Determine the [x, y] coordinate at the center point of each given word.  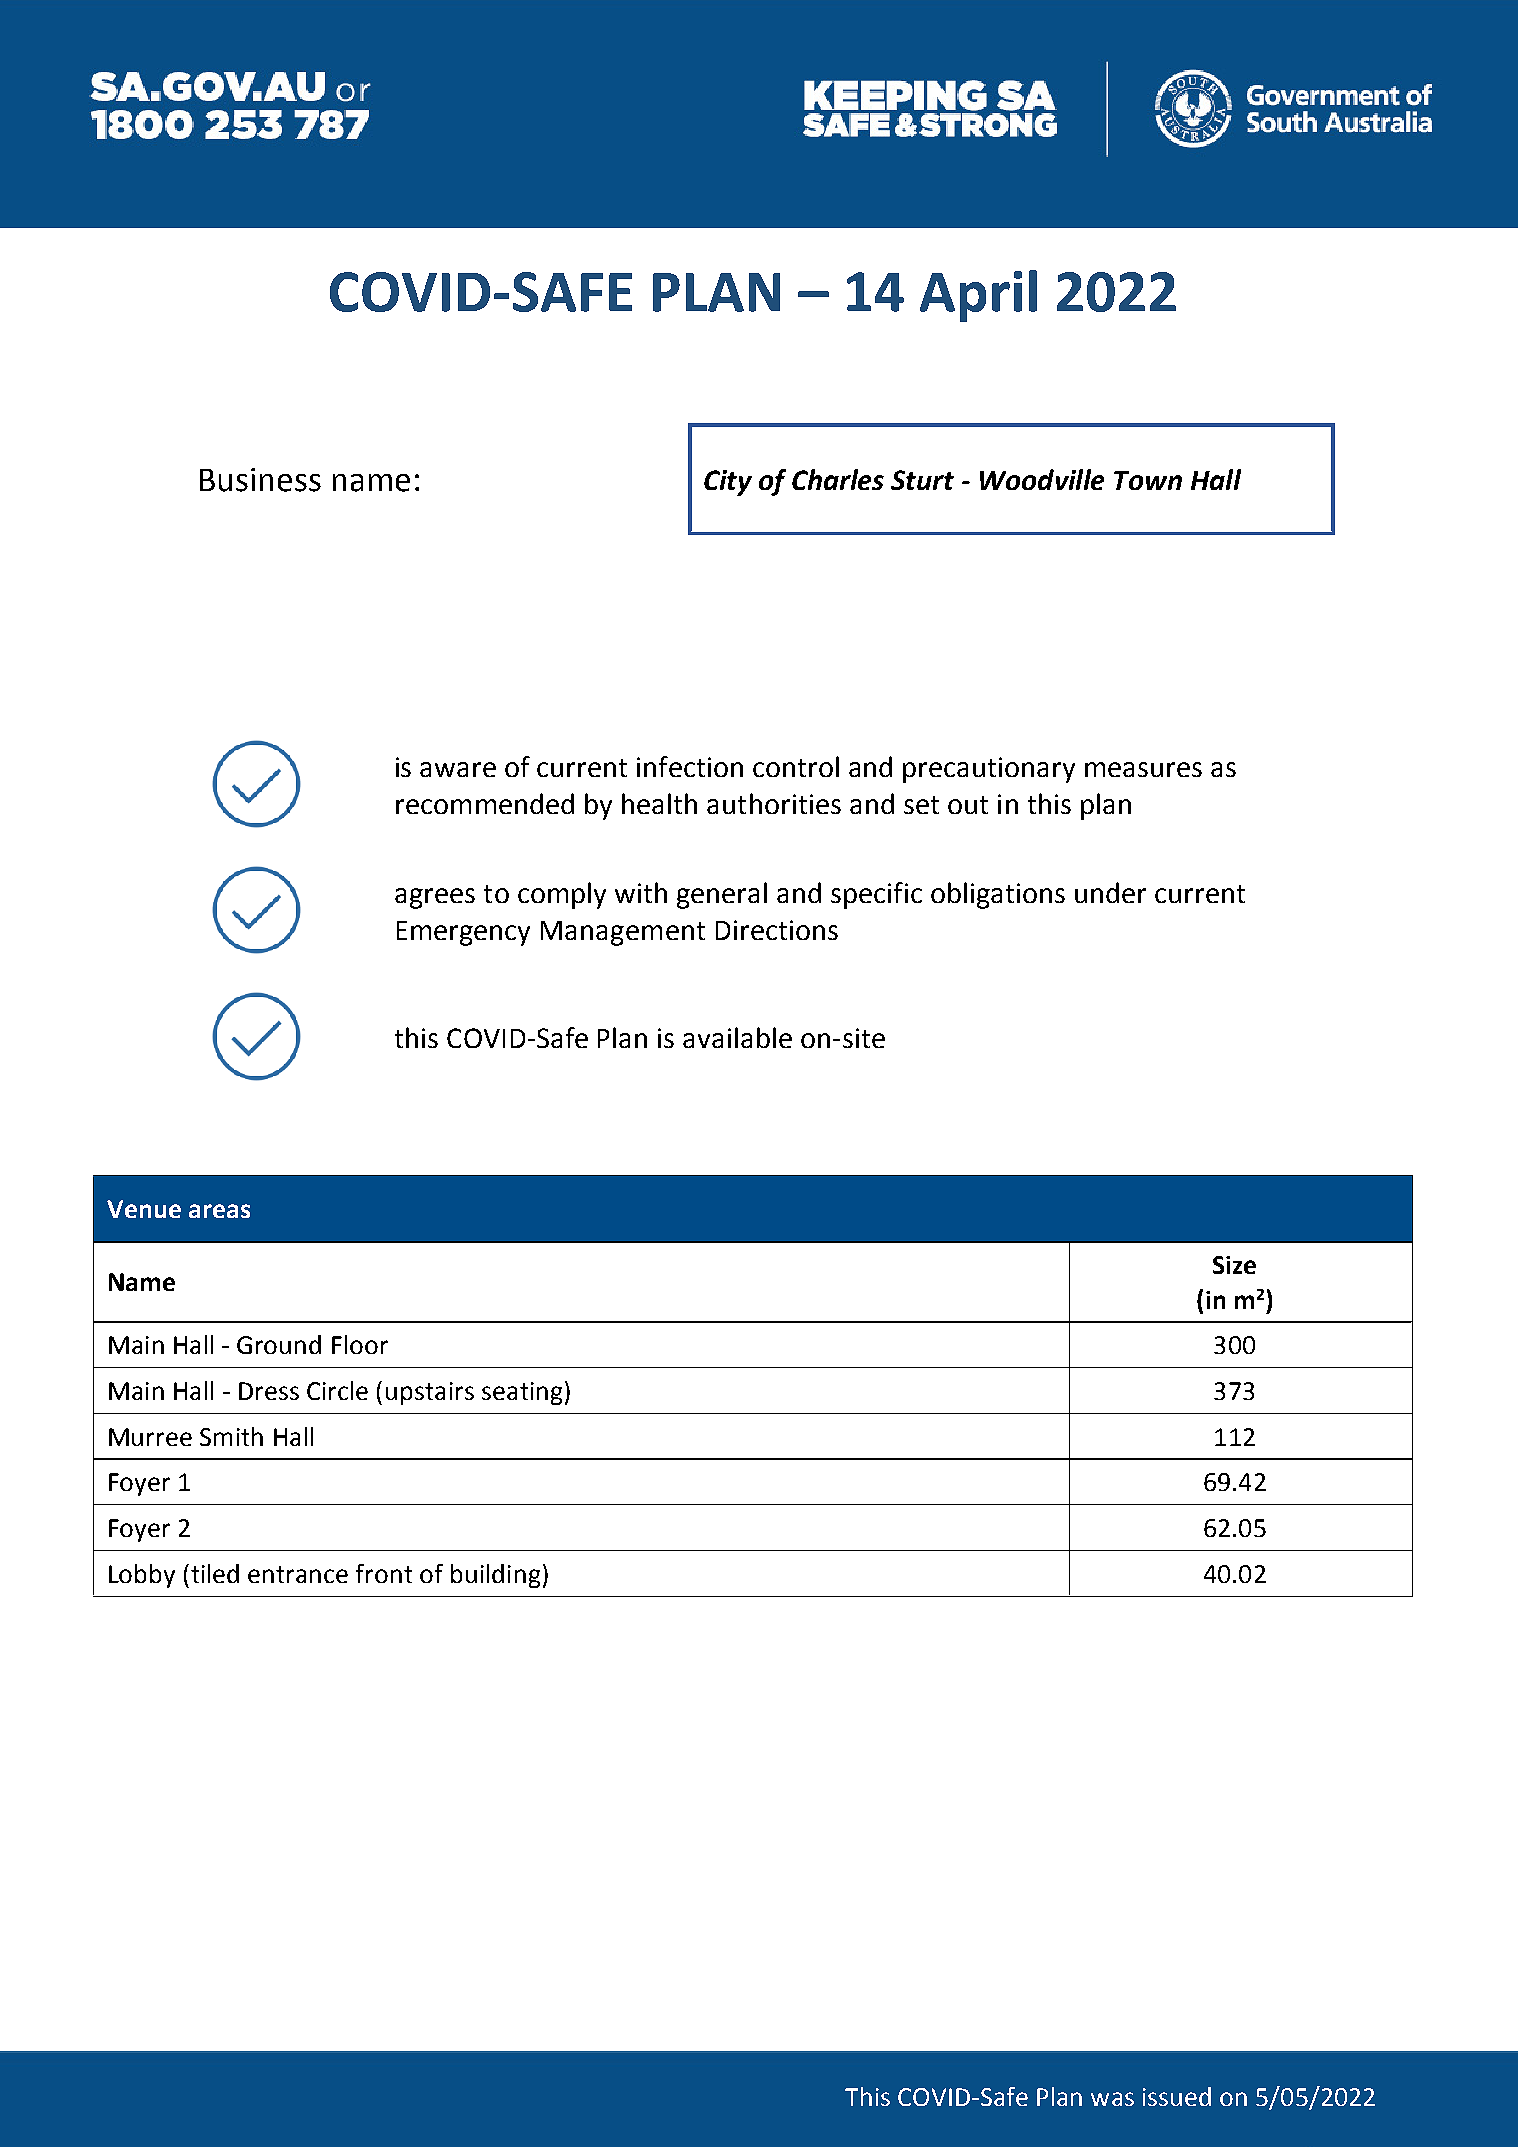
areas [219, 1211]
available [737, 1037]
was [1112, 2099]
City [728, 483]
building [495, 1576]
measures [1143, 769]
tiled [215, 1573]
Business [260, 480]
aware [458, 769]
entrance [298, 1574]
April [978, 296]
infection [690, 766]
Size [1234, 1265]
